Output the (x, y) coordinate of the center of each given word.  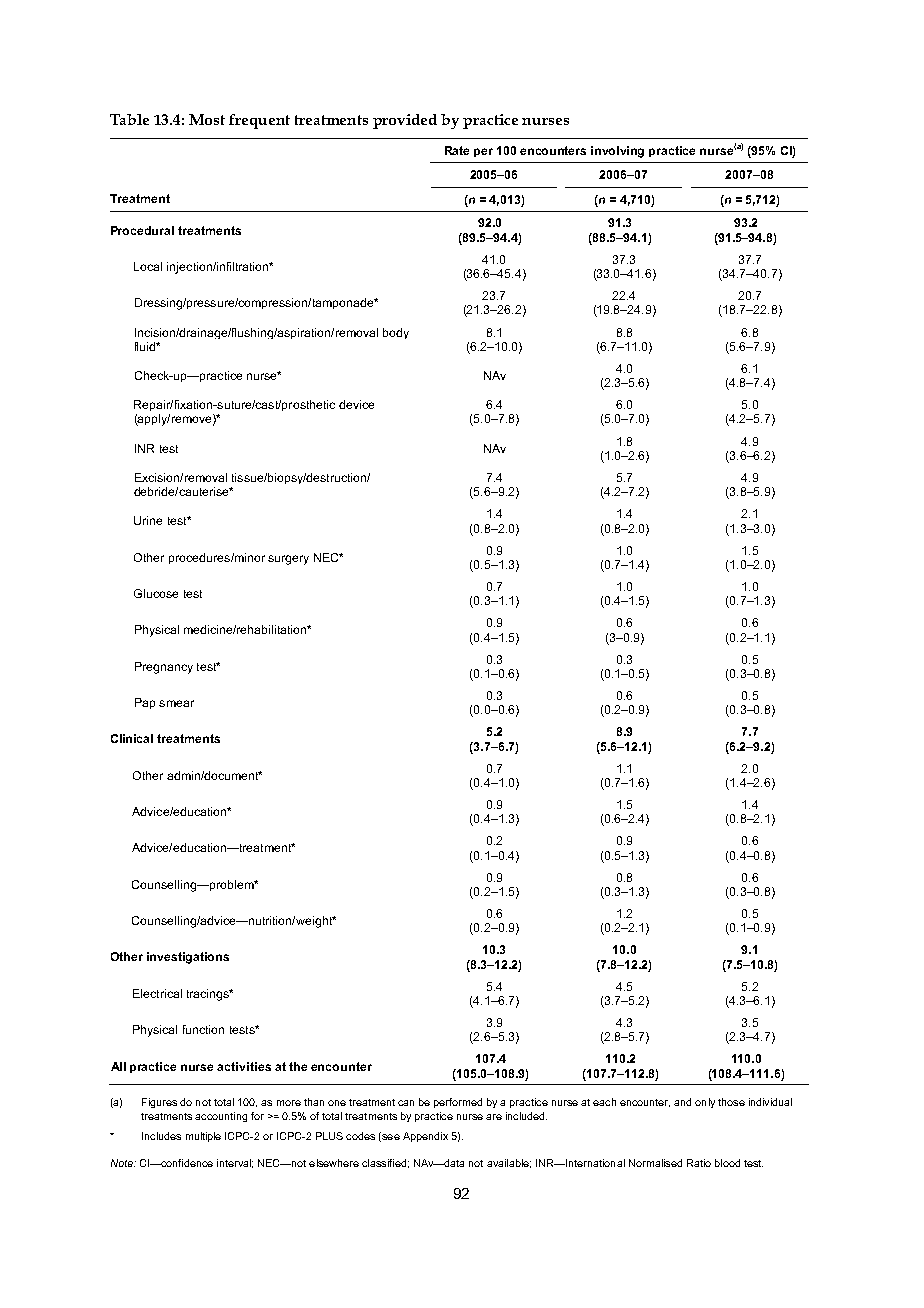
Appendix (425, 1137)
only (705, 1103)
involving (617, 152)
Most (207, 119)
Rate (457, 150)
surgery (288, 560)
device (356, 404)
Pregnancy (164, 668)
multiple (203, 1137)
